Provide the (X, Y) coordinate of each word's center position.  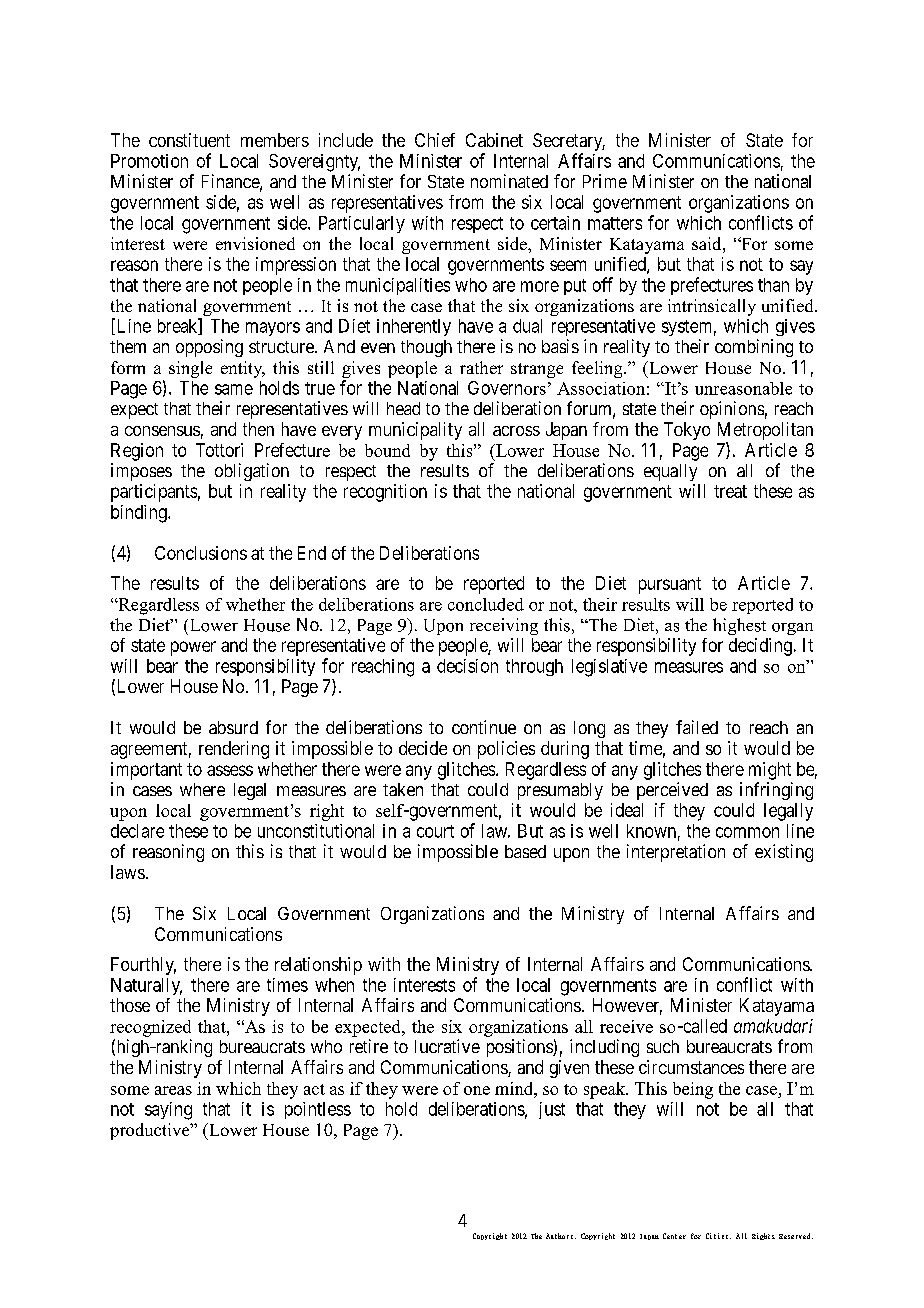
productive (151, 1131)
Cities (717, 1236)
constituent (189, 140)
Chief (435, 140)
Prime (605, 181)
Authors (559, 1236)
